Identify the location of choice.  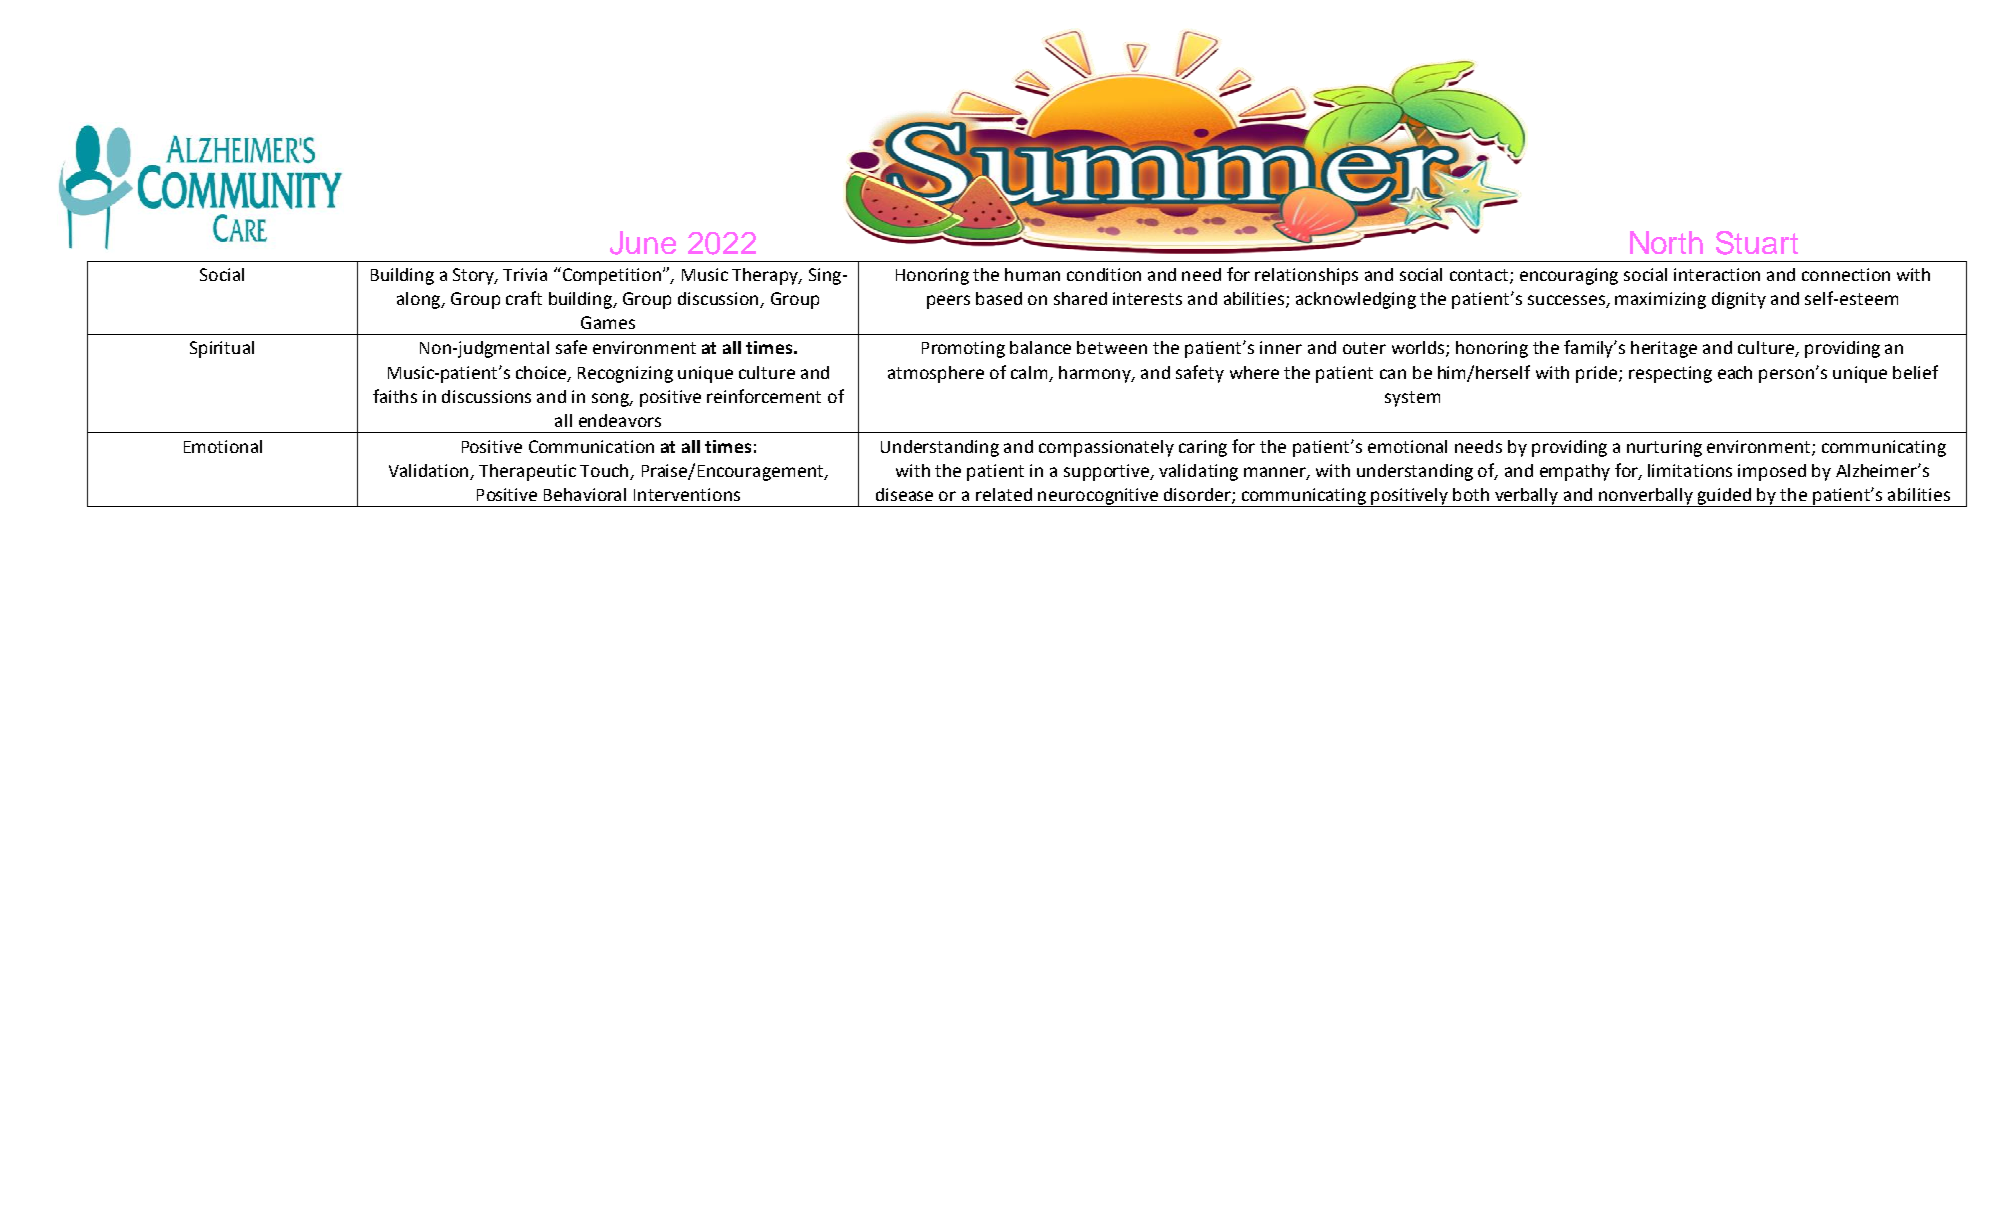
(542, 373).
